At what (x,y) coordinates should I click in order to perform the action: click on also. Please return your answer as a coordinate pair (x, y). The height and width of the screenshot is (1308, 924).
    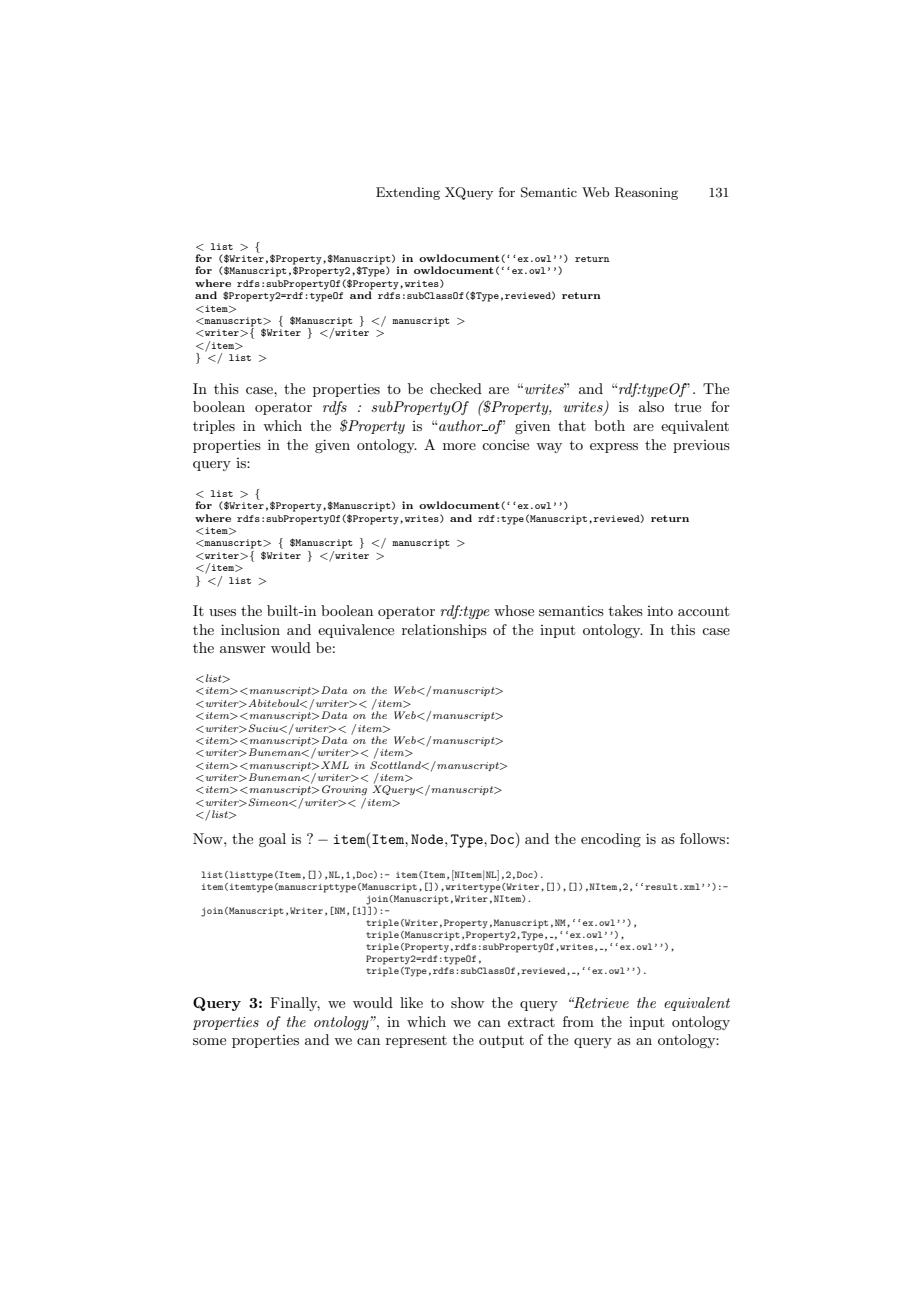
    Looking at the image, I should click on (651, 406).
